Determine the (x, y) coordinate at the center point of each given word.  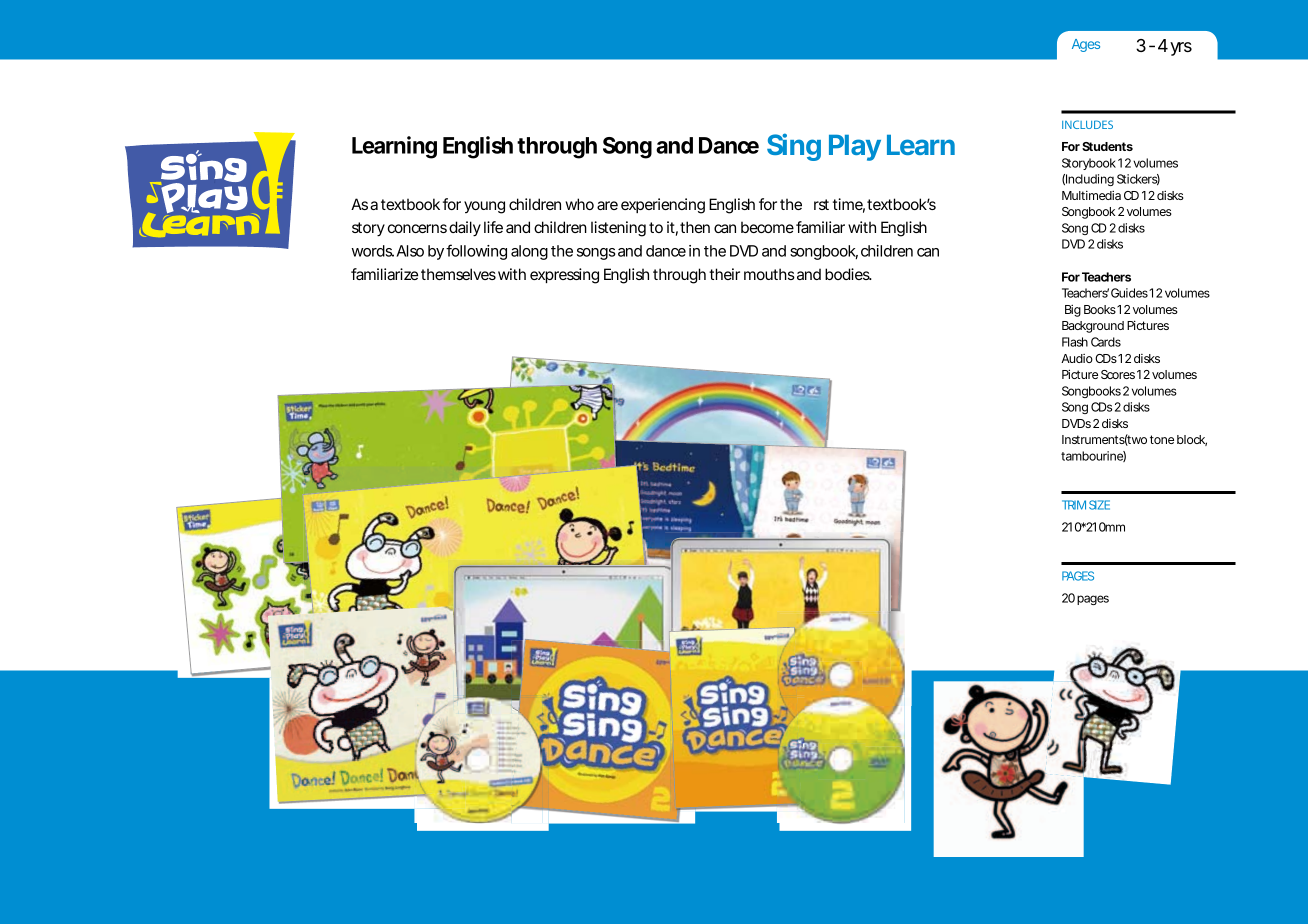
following (476, 252)
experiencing (663, 206)
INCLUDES (1087, 124)
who (580, 204)
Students (1107, 146)
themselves (458, 274)
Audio (1077, 358)
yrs (1181, 49)
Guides (1129, 293)
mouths (769, 274)
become (767, 227)
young (484, 207)
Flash (1075, 342)
